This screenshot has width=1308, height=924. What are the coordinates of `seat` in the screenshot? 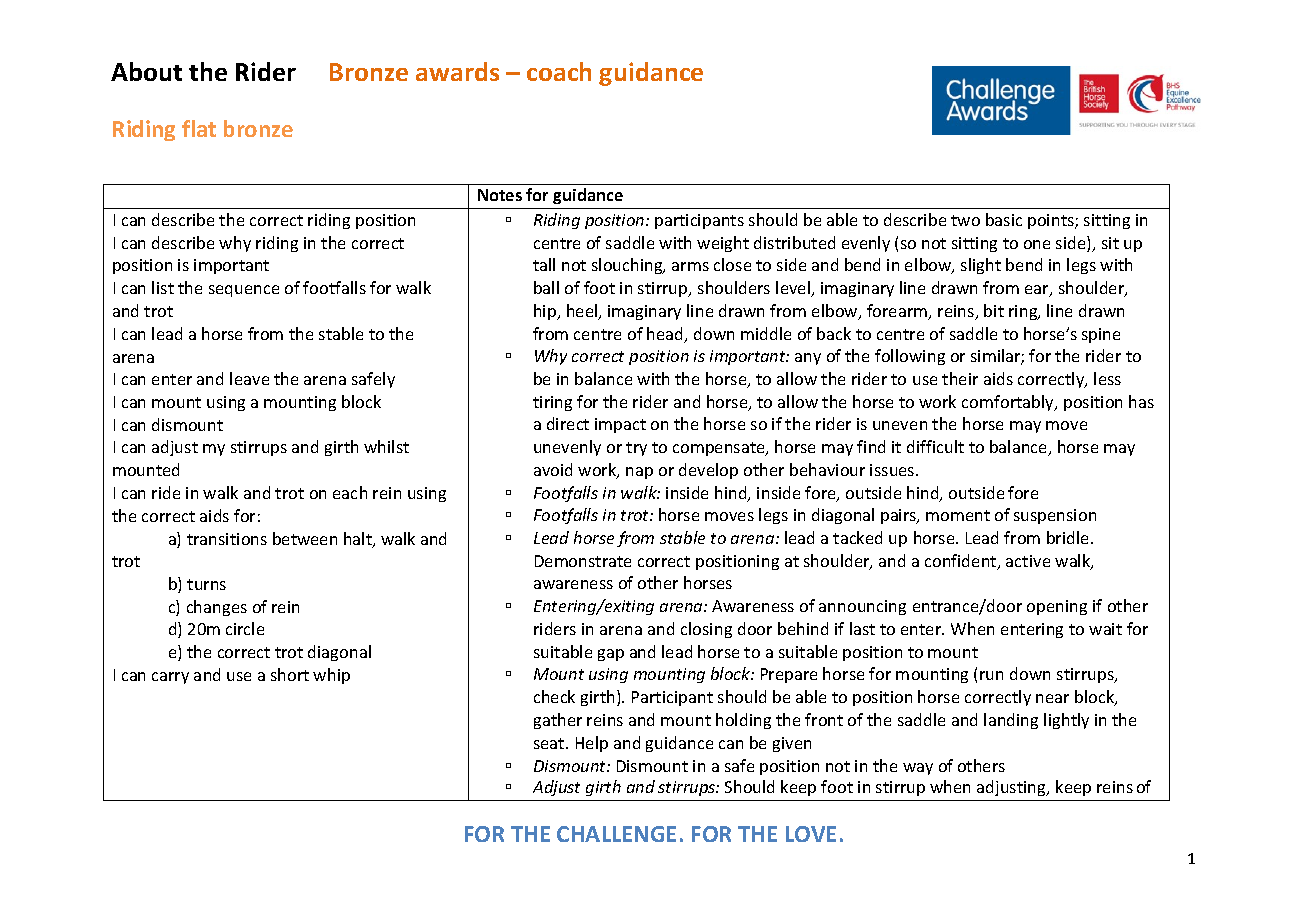 It's located at (550, 743).
